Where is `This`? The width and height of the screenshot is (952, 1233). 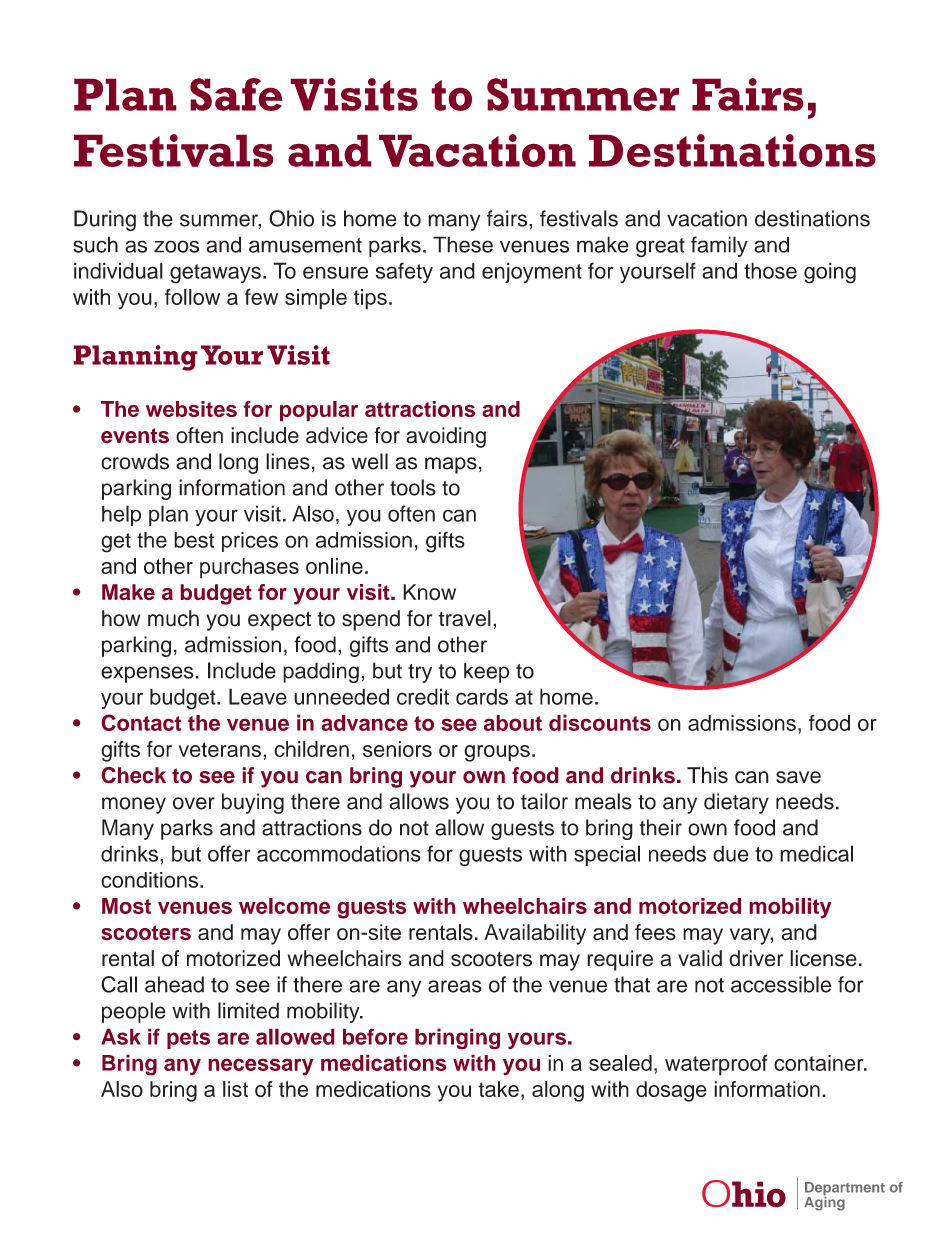
This is located at coordinates (707, 775).
